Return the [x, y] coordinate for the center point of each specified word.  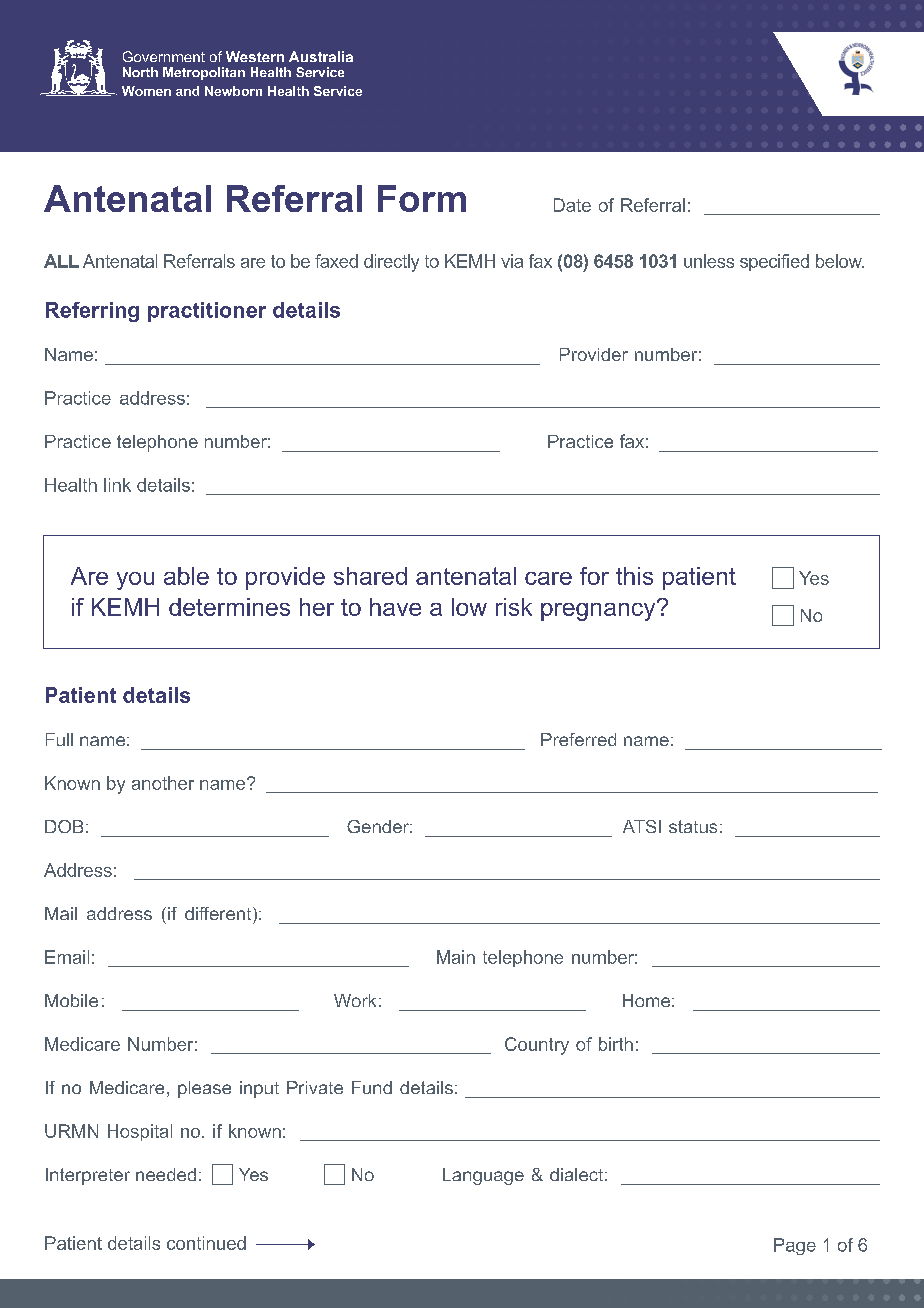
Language [483, 1176]
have [395, 607]
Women [146, 91]
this [634, 576]
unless [709, 261]
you [135, 581]
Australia [321, 56]
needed [166, 1174]
